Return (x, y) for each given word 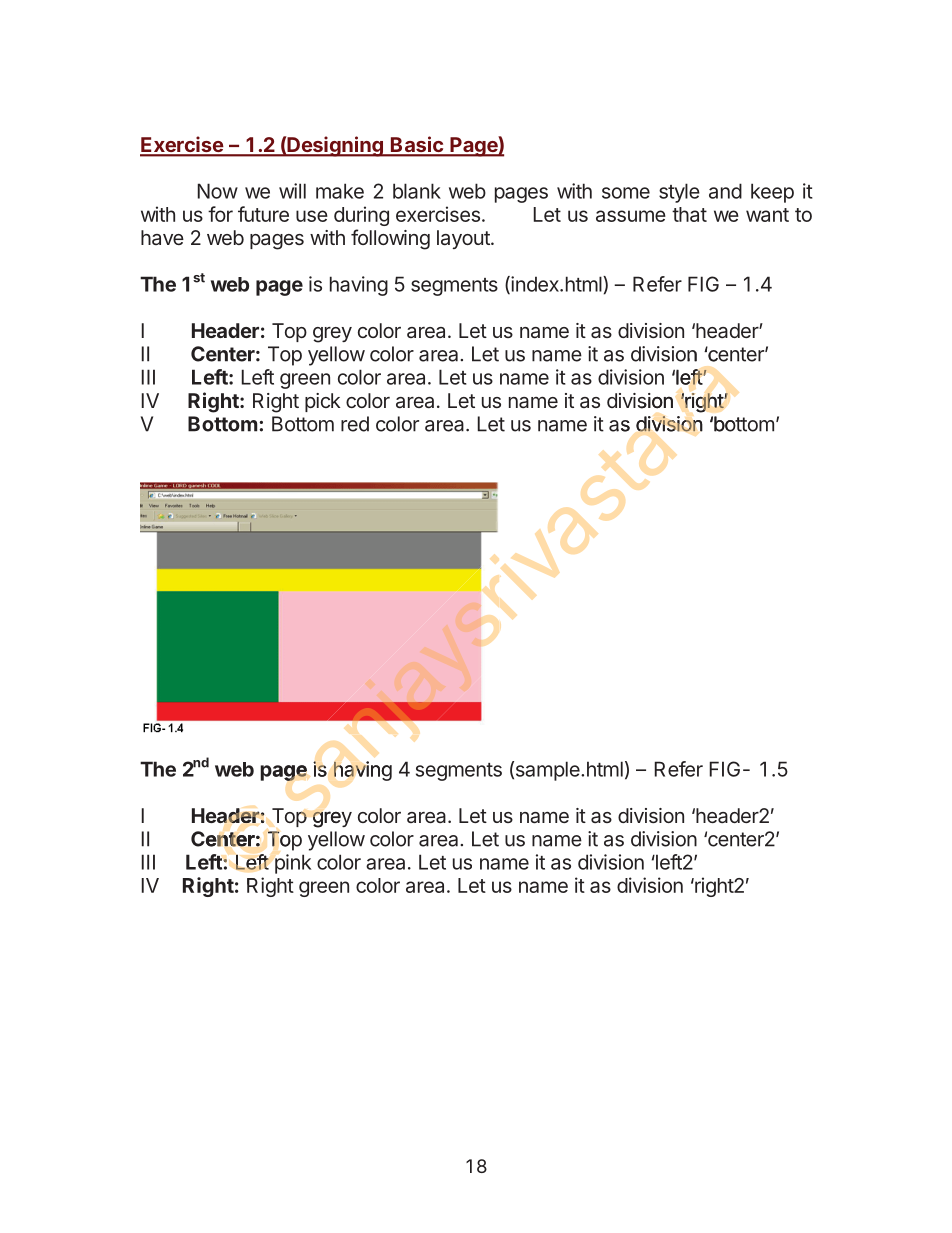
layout (464, 239)
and (725, 191)
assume (631, 216)
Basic (417, 145)
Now (218, 191)
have (162, 237)
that (689, 214)
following (390, 239)
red (355, 424)
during (361, 216)
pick (323, 402)
